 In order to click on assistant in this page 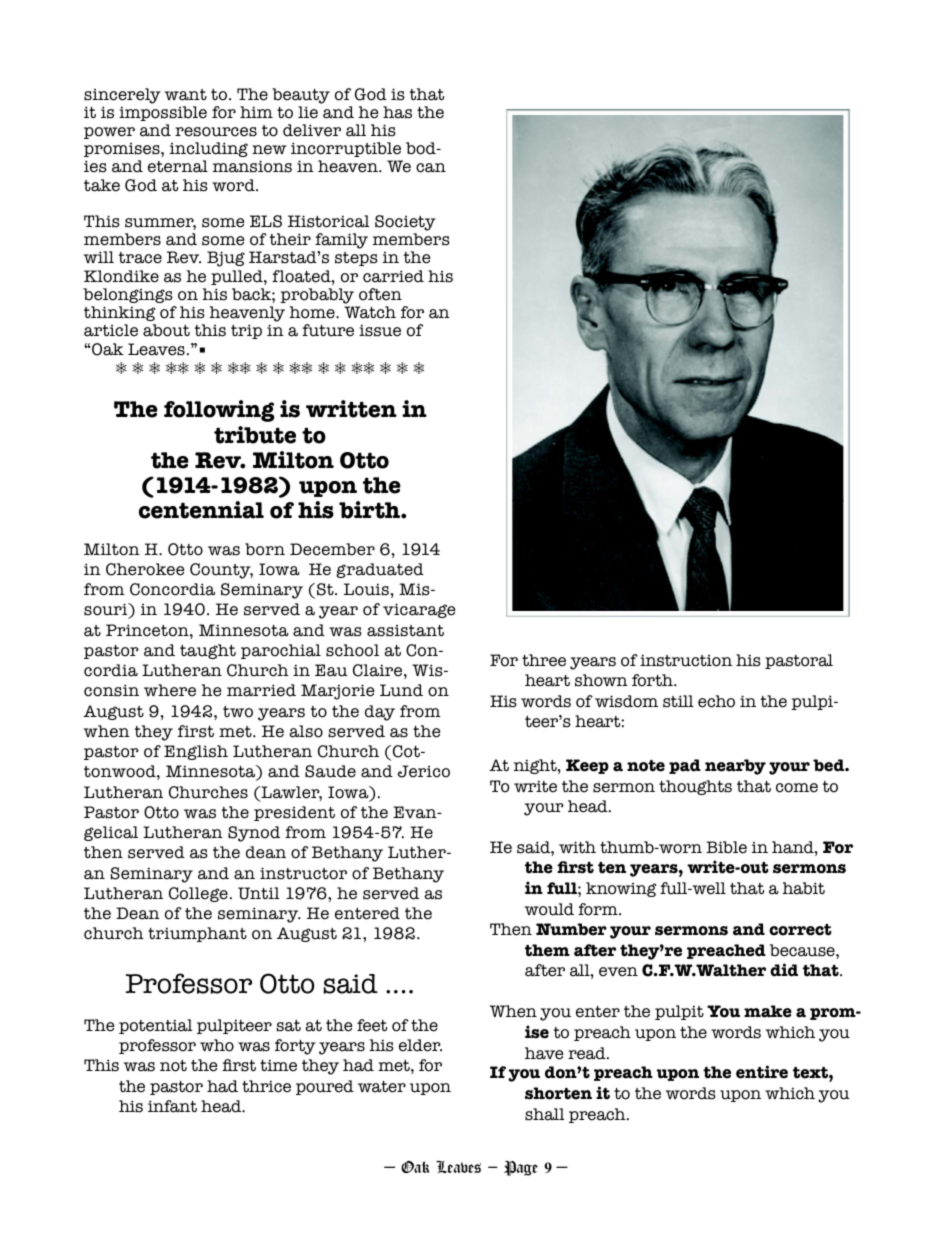, I will do `click(405, 631)`.
